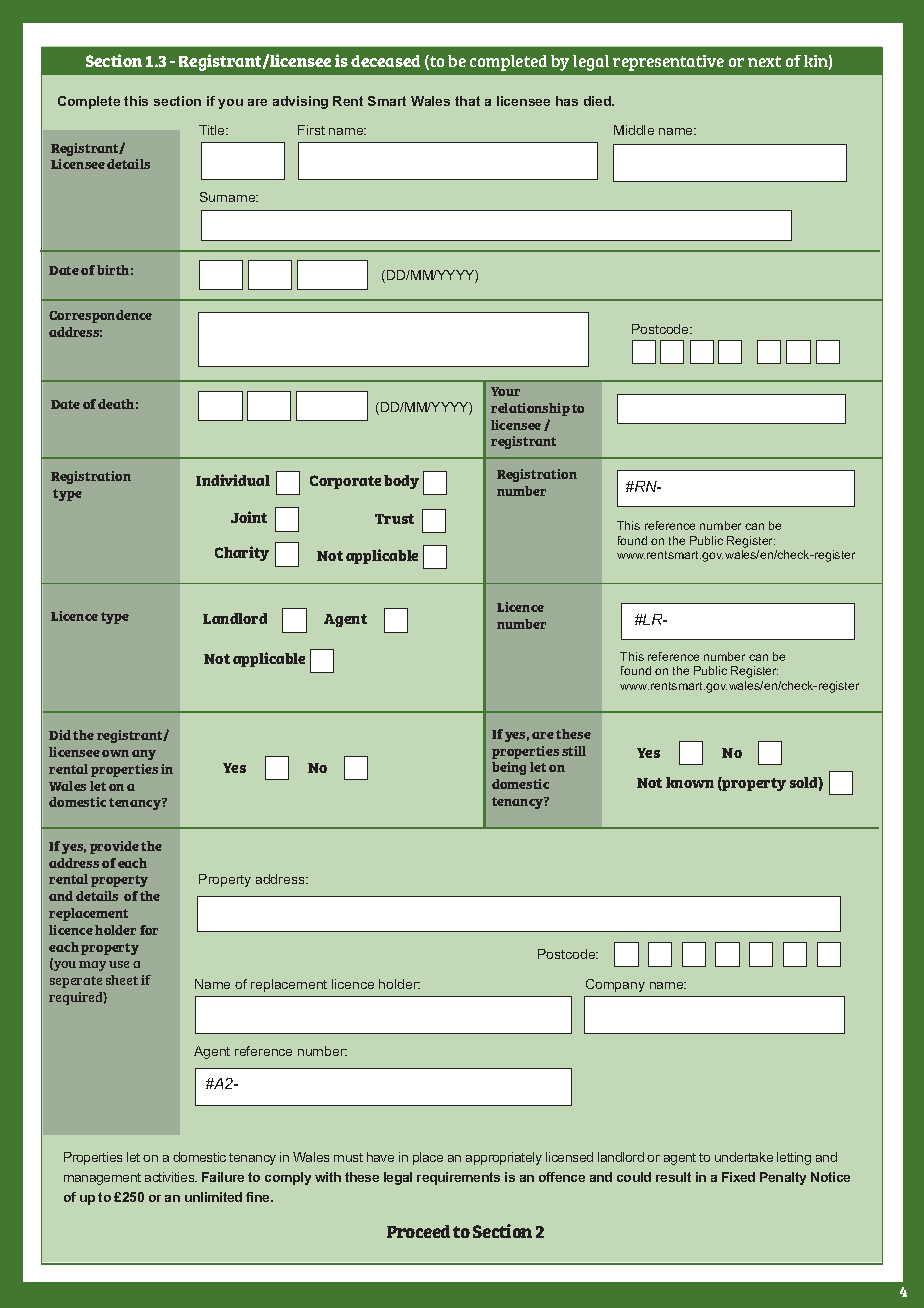 Image resolution: width=924 pixels, height=1308 pixels. Describe the element at coordinates (467, 101) in the screenshot. I see `that` at that location.
